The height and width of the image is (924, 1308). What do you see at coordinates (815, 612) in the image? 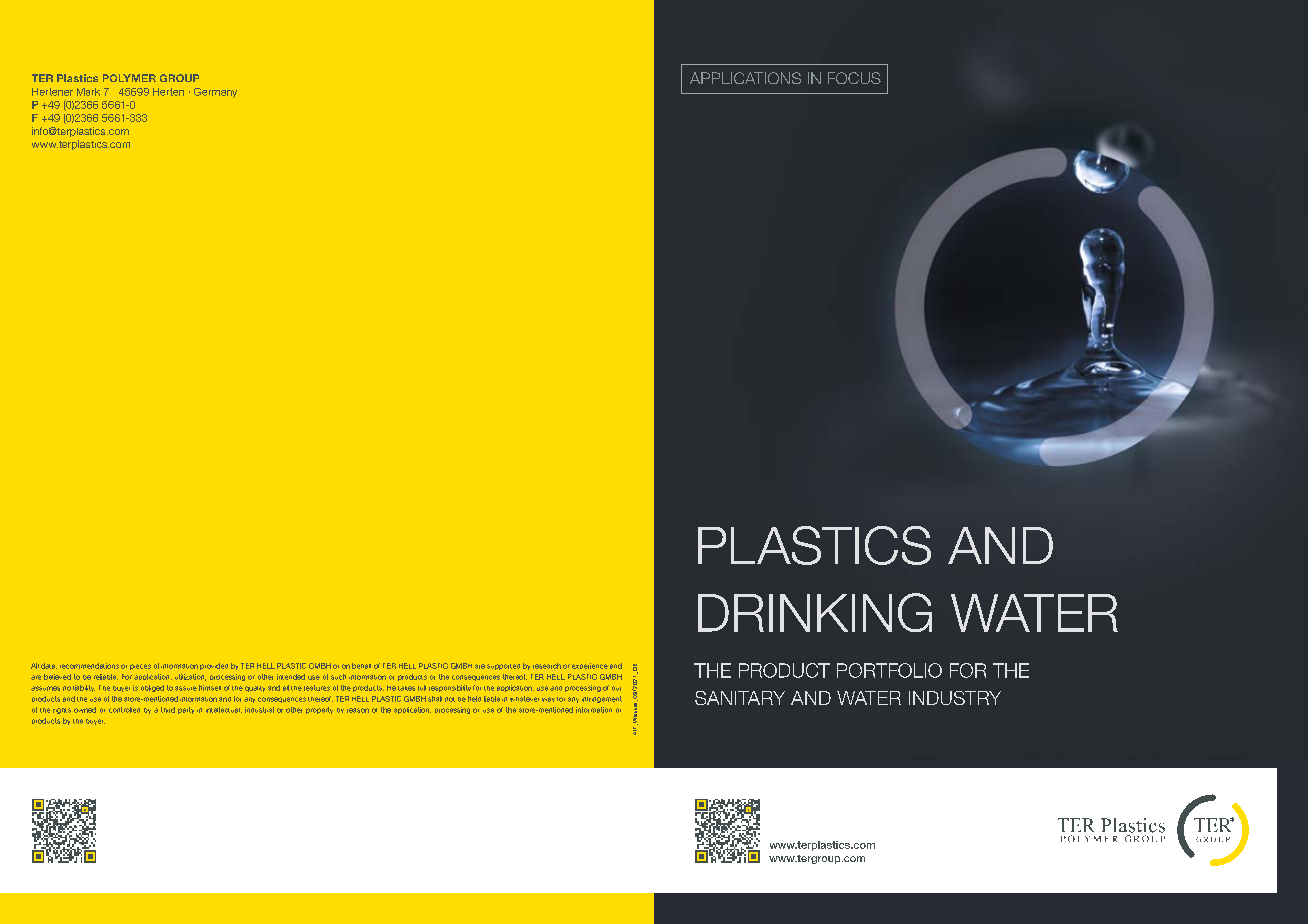
I see `DRINKING` at bounding box center [815, 612].
